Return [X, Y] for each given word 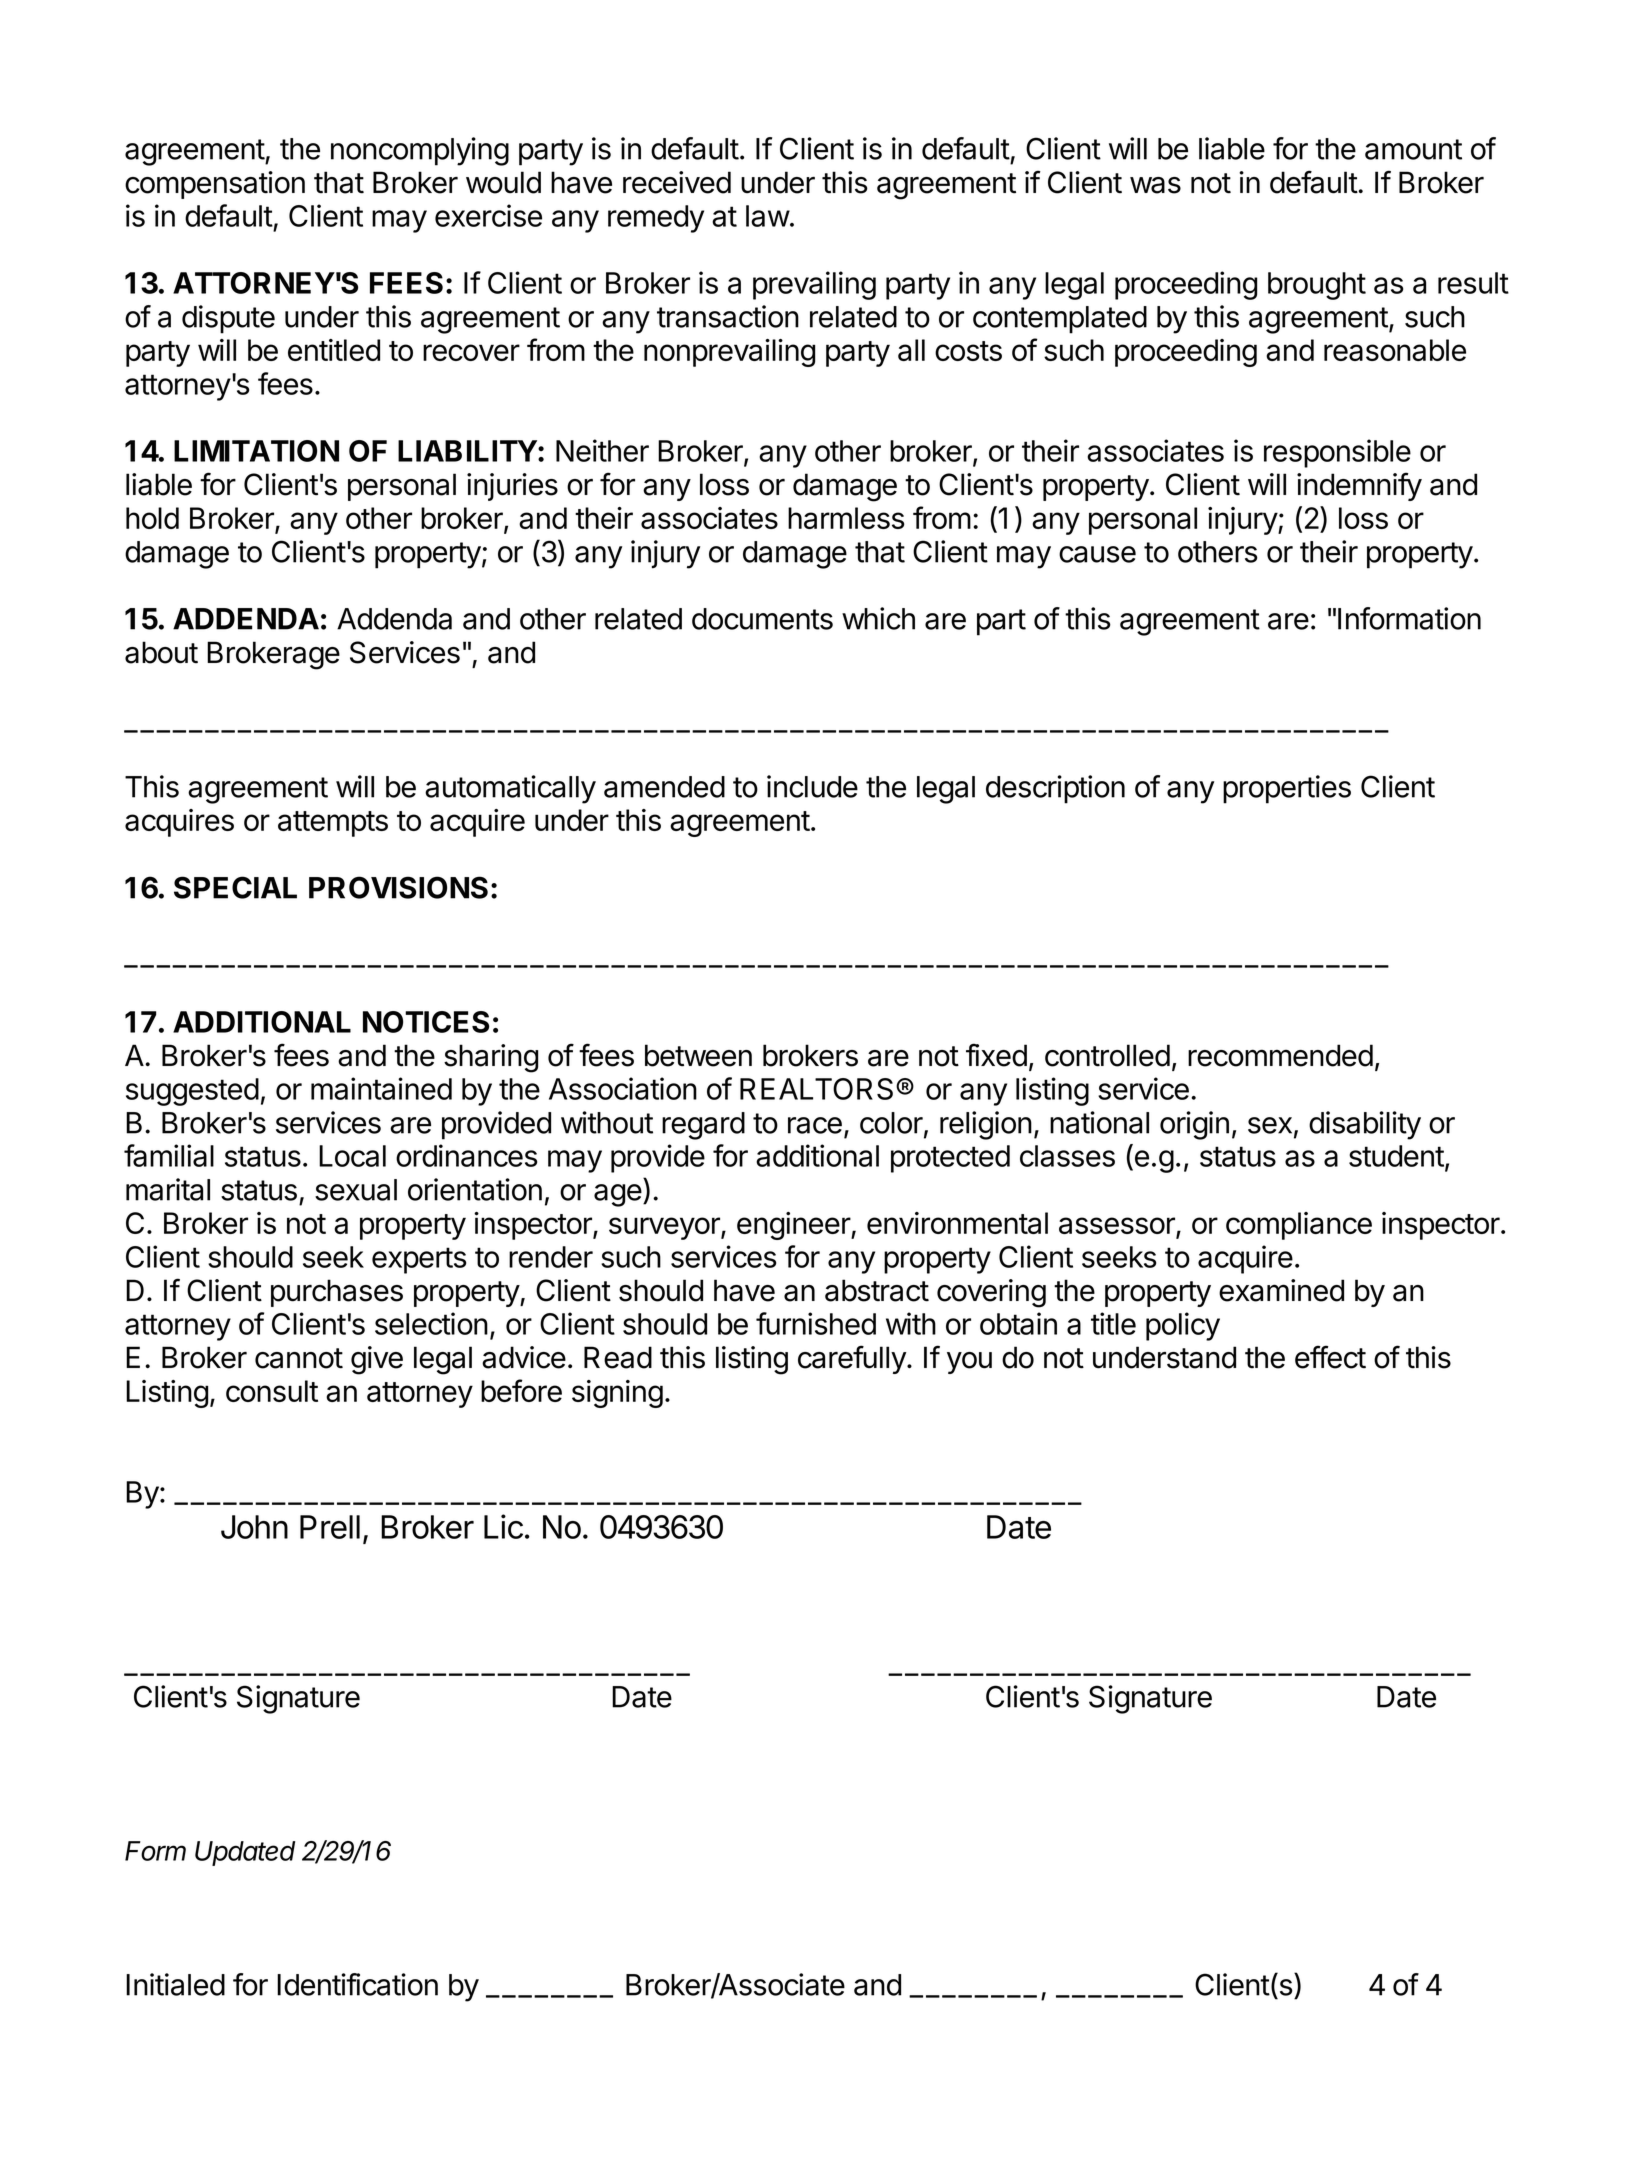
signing [617, 1394]
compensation [215, 185]
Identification [357, 1984]
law [768, 216]
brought [1317, 286]
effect [1330, 1357]
